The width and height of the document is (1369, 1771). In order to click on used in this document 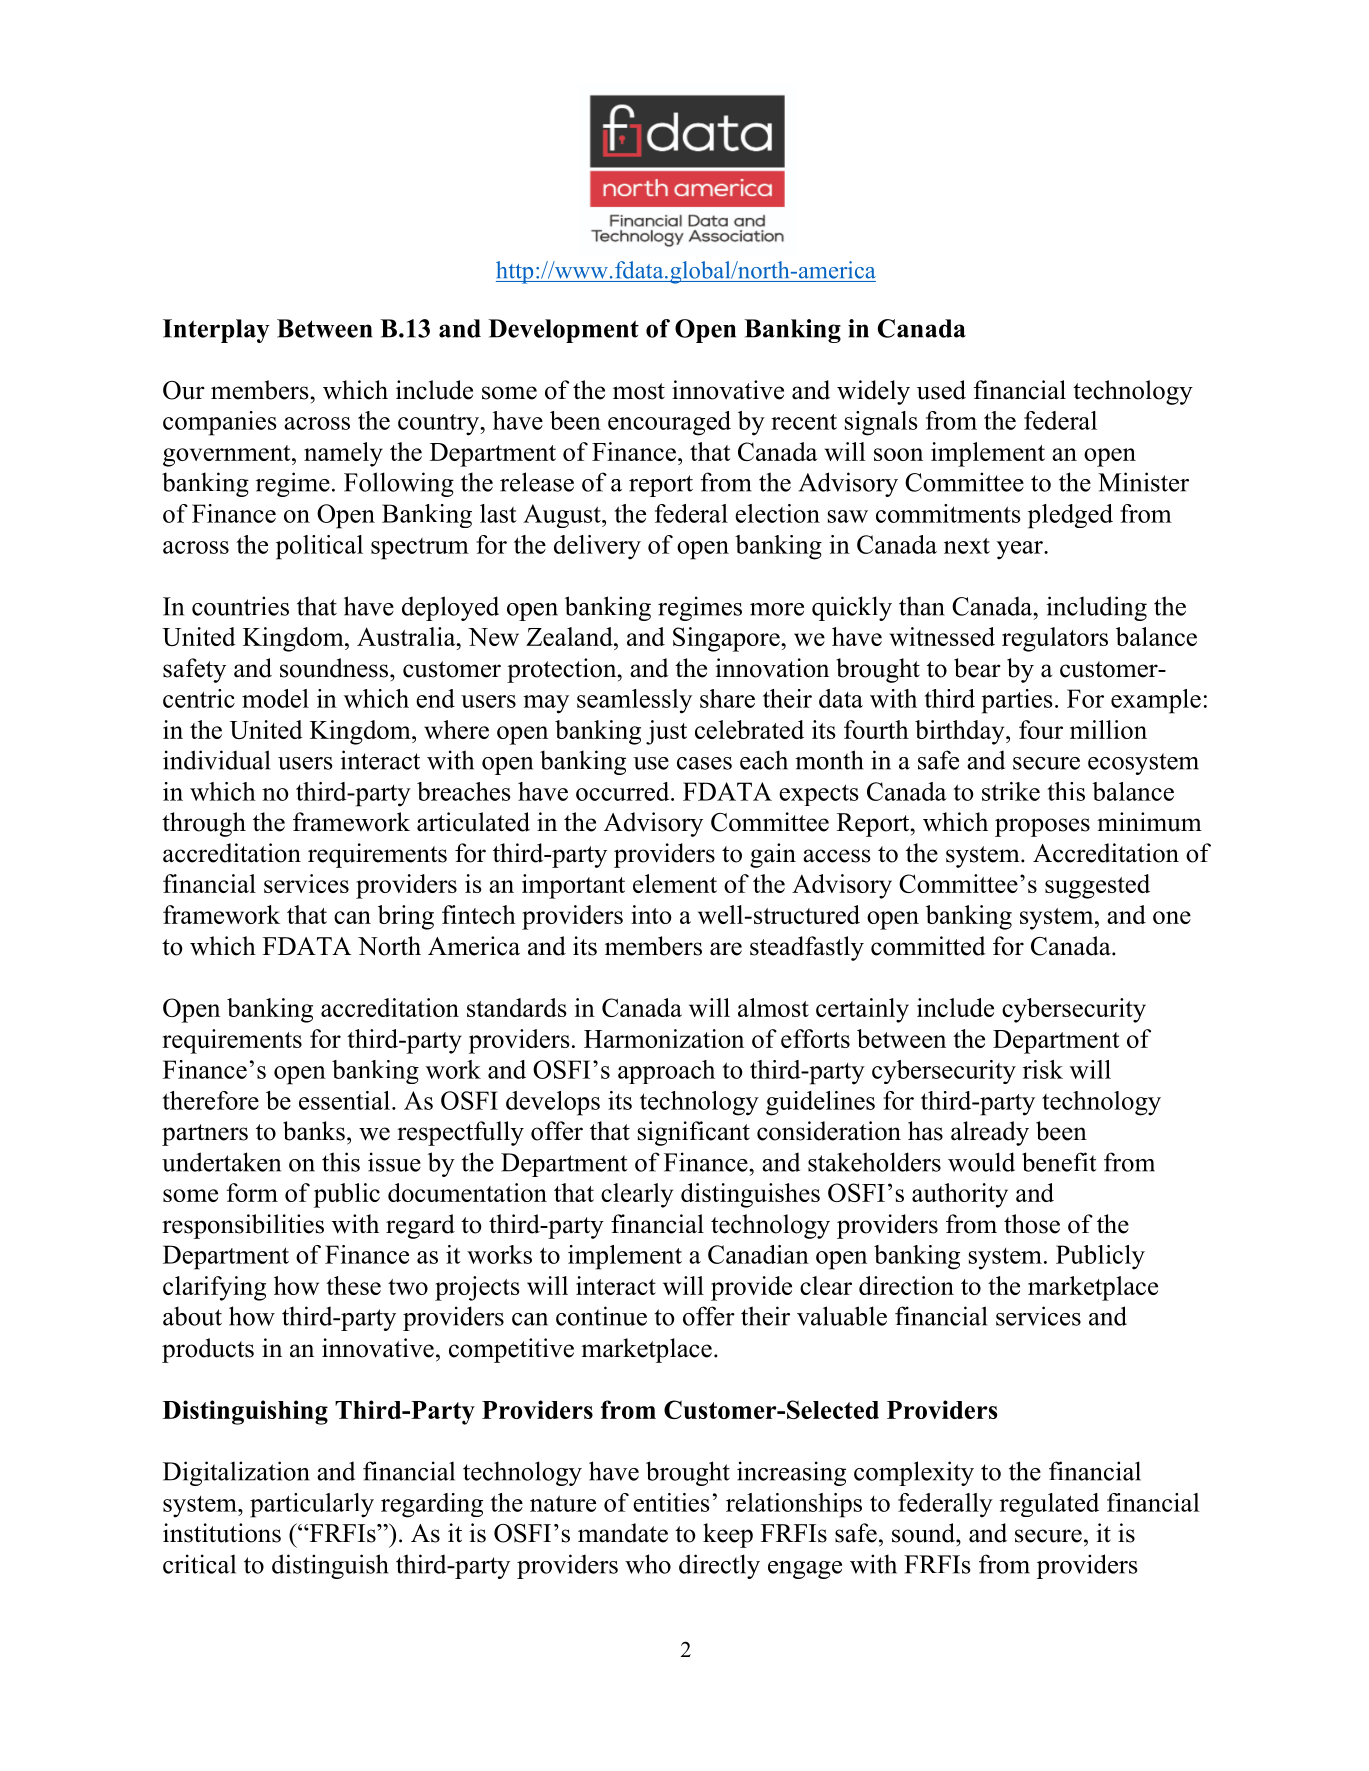, I will do `click(941, 390)`.
